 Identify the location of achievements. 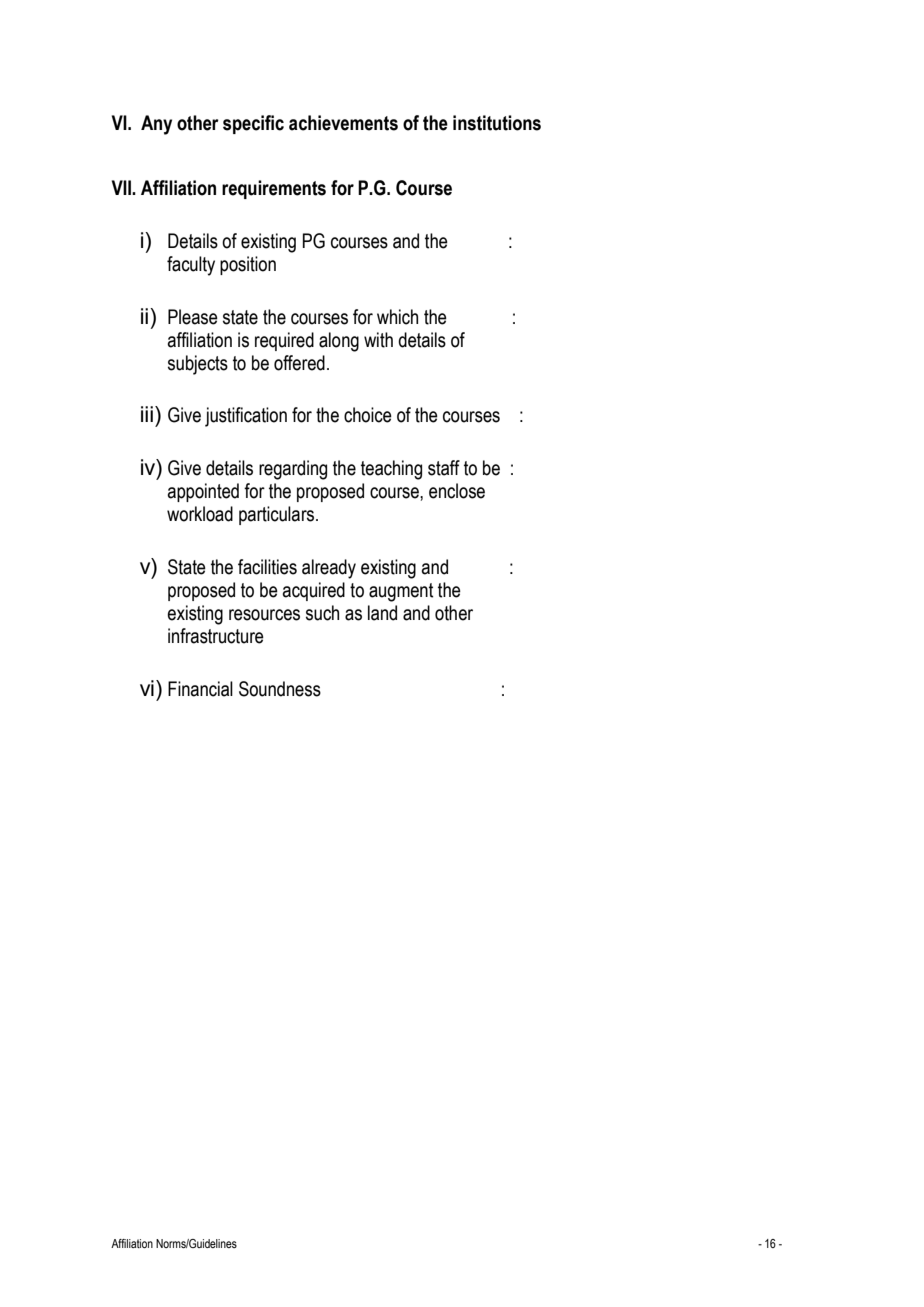
(343, 123).
